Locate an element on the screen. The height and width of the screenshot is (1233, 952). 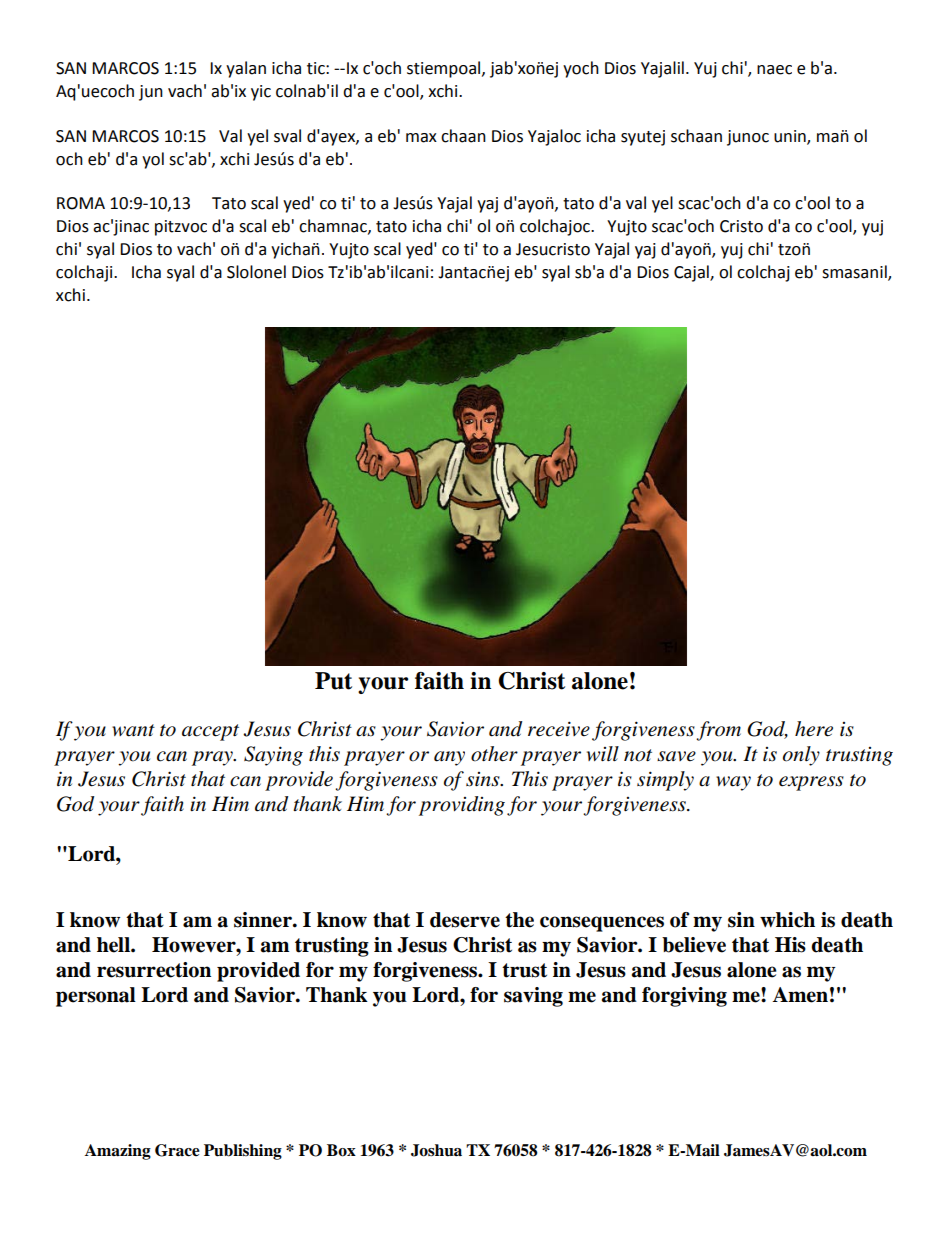
ROMA is located at coordinates (81, 203).
